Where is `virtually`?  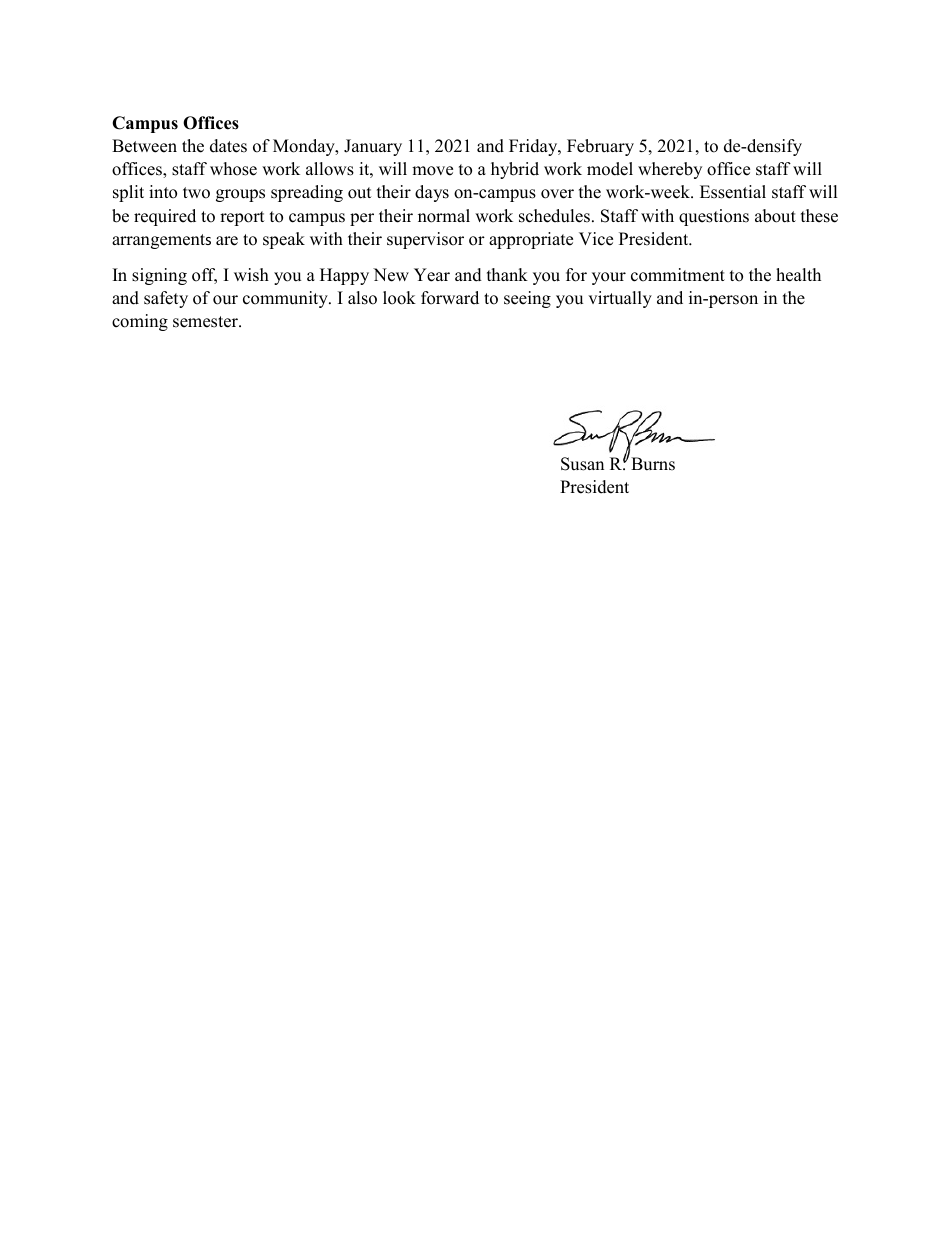
virtually is located at coordinates (620, 299).
